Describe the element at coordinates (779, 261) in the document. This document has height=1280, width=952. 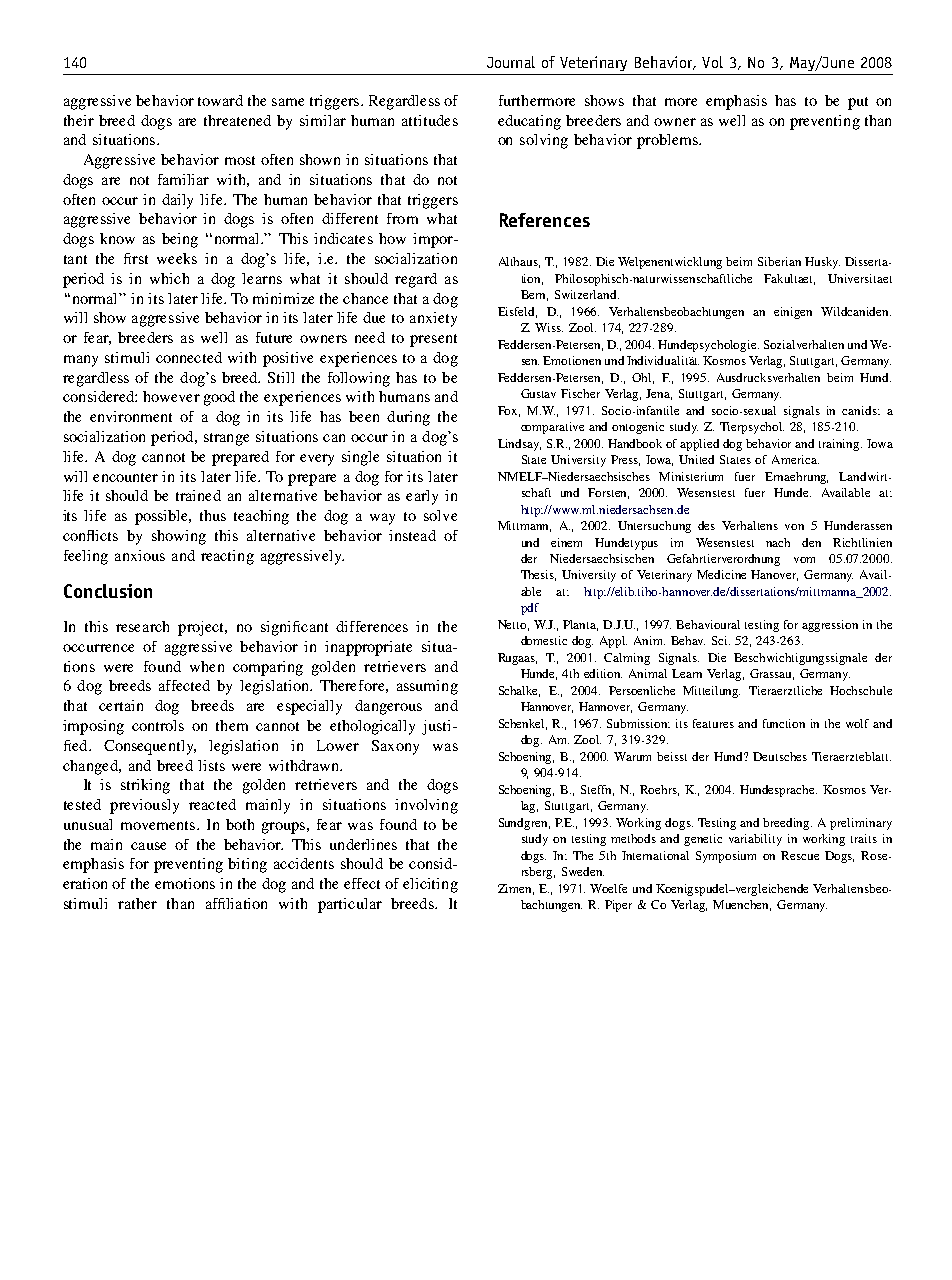
I see `Siberian` at that location.
